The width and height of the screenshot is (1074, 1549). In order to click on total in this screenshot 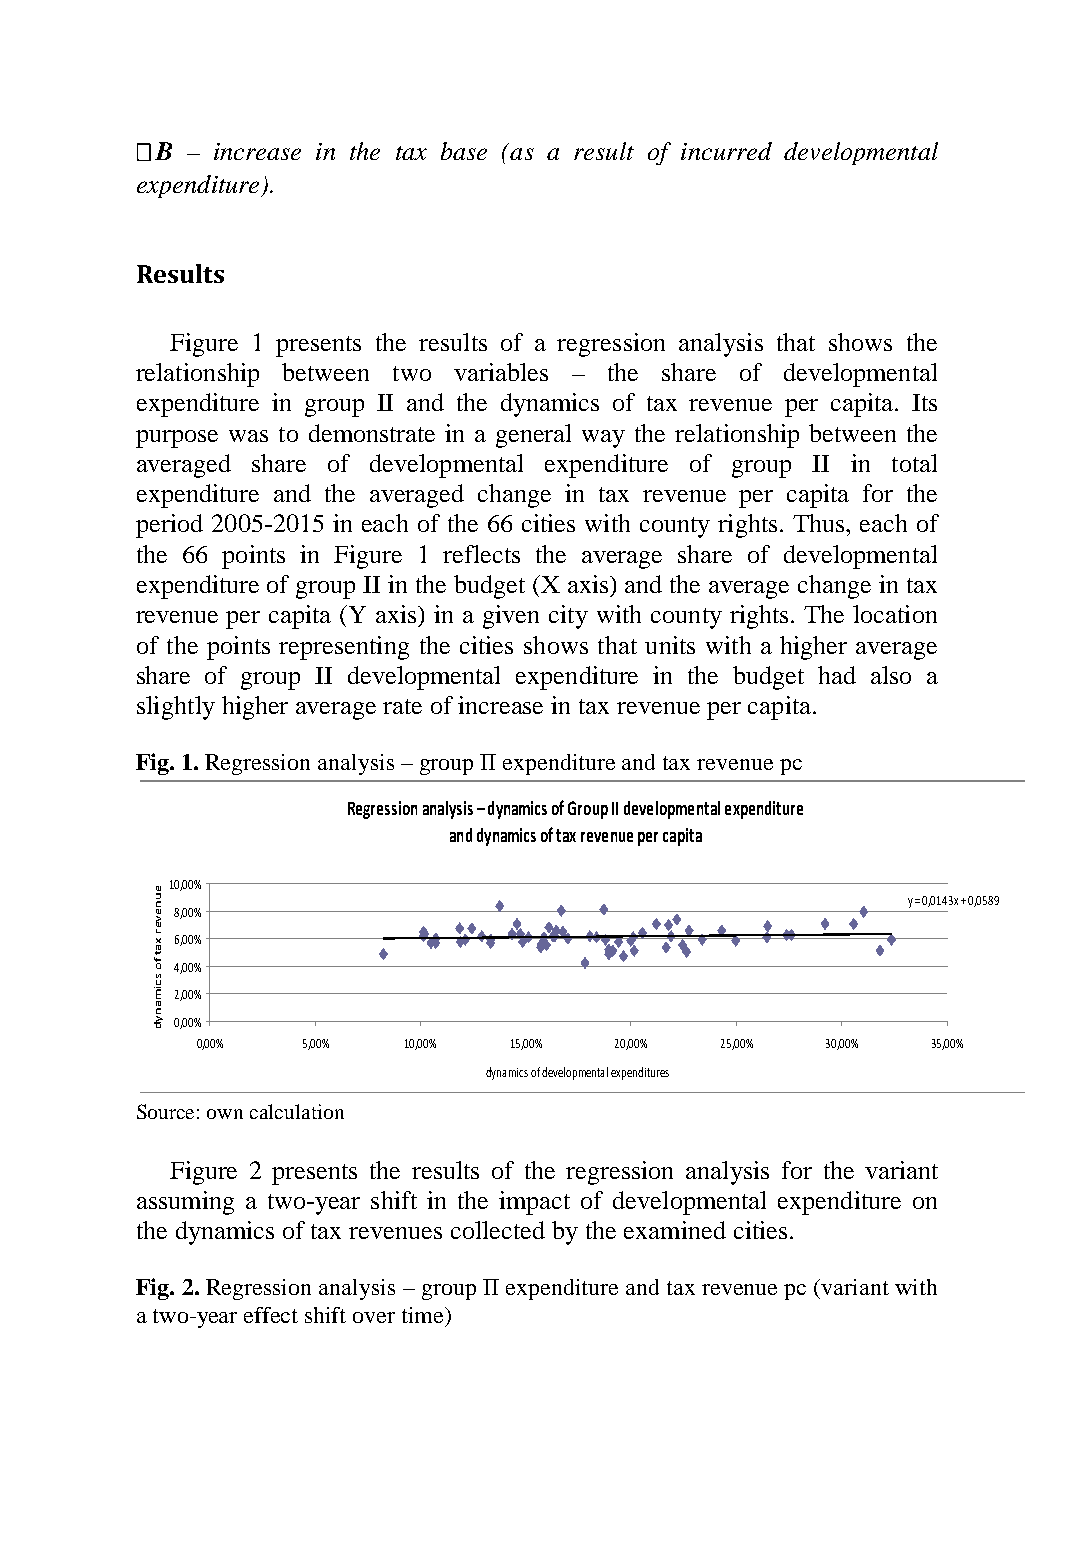, I will do `click(914, 463)`.
